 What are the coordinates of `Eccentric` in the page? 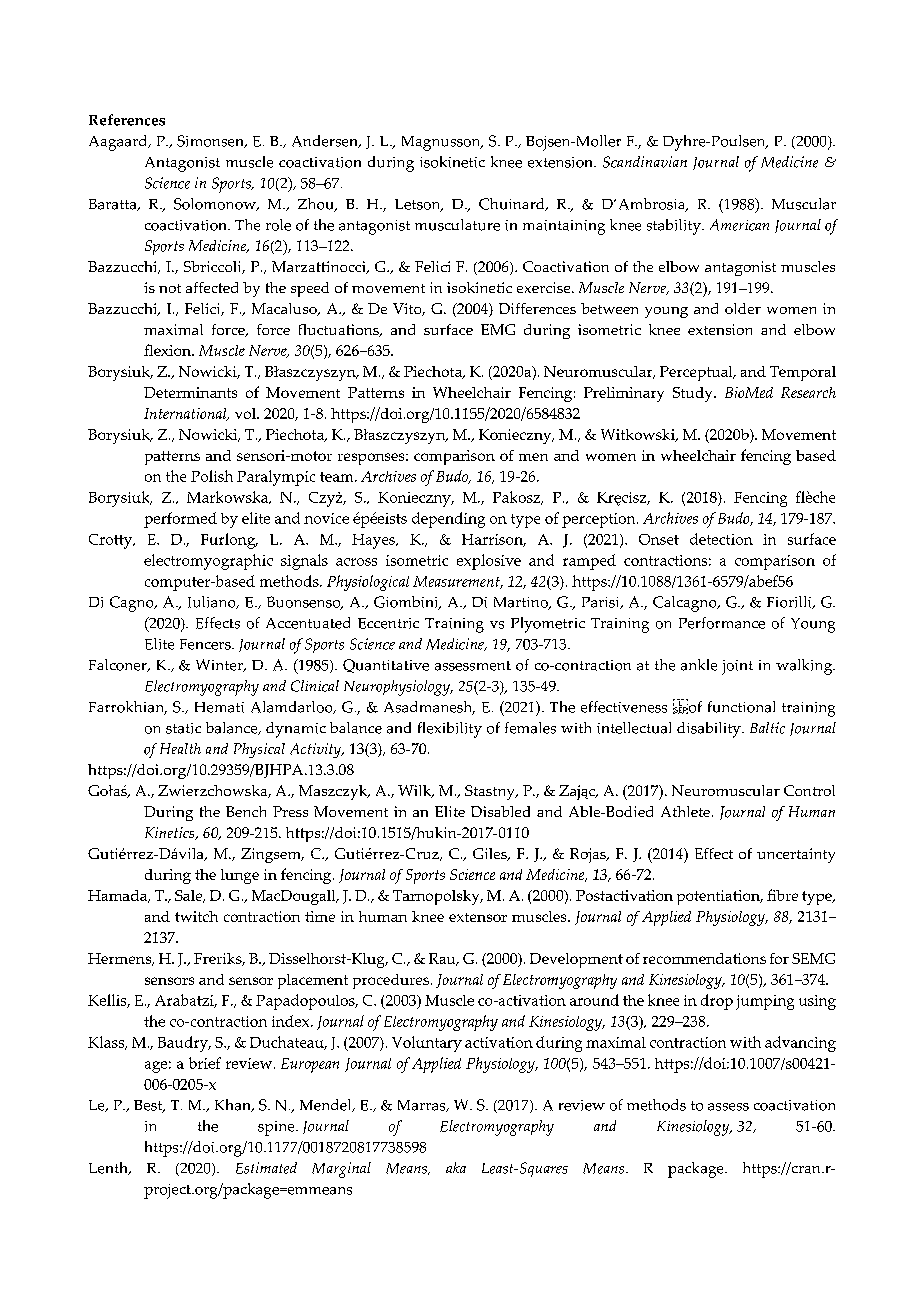 It's located at (388, 623).
